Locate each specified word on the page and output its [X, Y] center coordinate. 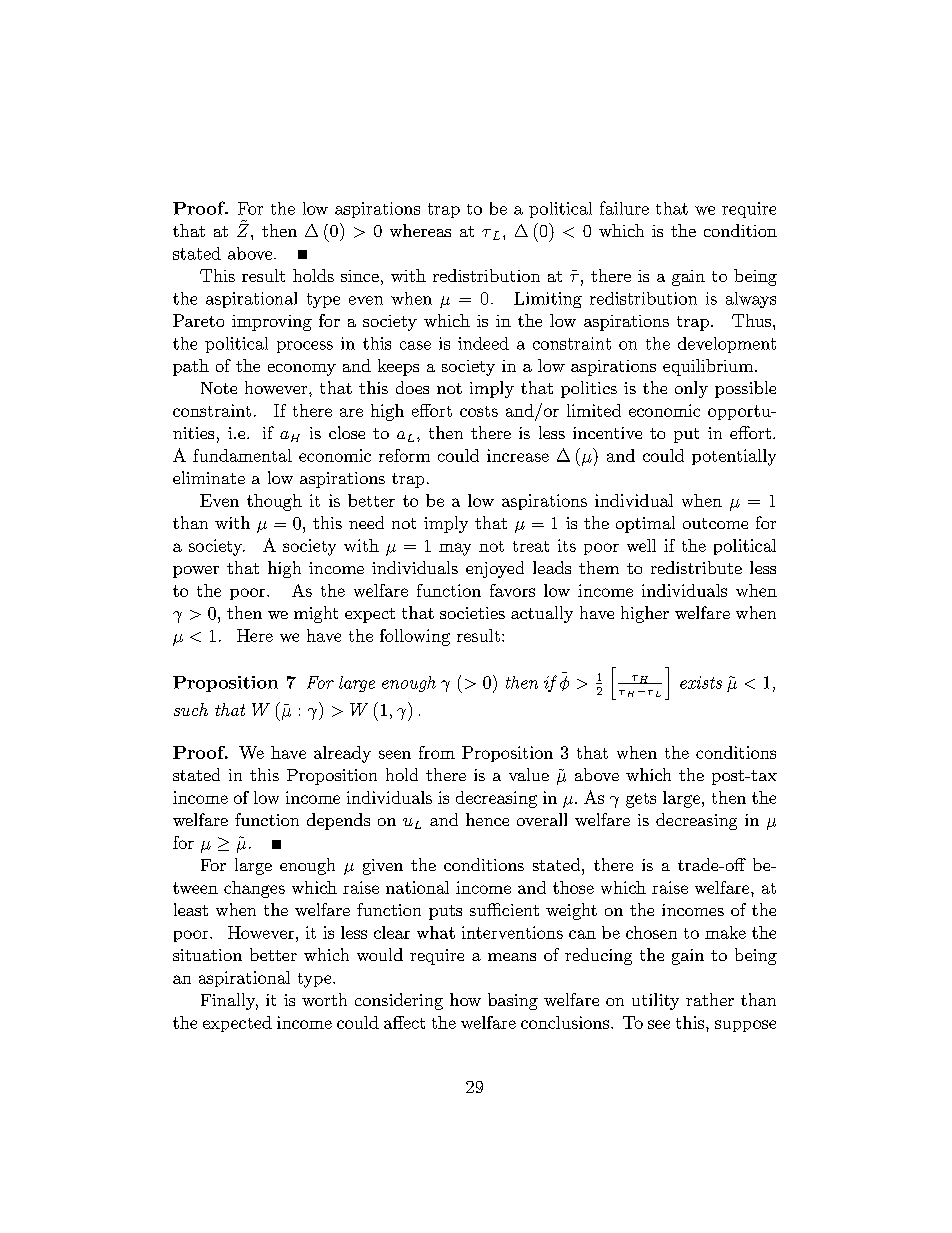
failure [624, 208]
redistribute [696, 567]
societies [472, 613]
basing [513, 1001]
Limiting [548, 300]
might [316, 614]
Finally [229, 1001]
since [360, 276]
